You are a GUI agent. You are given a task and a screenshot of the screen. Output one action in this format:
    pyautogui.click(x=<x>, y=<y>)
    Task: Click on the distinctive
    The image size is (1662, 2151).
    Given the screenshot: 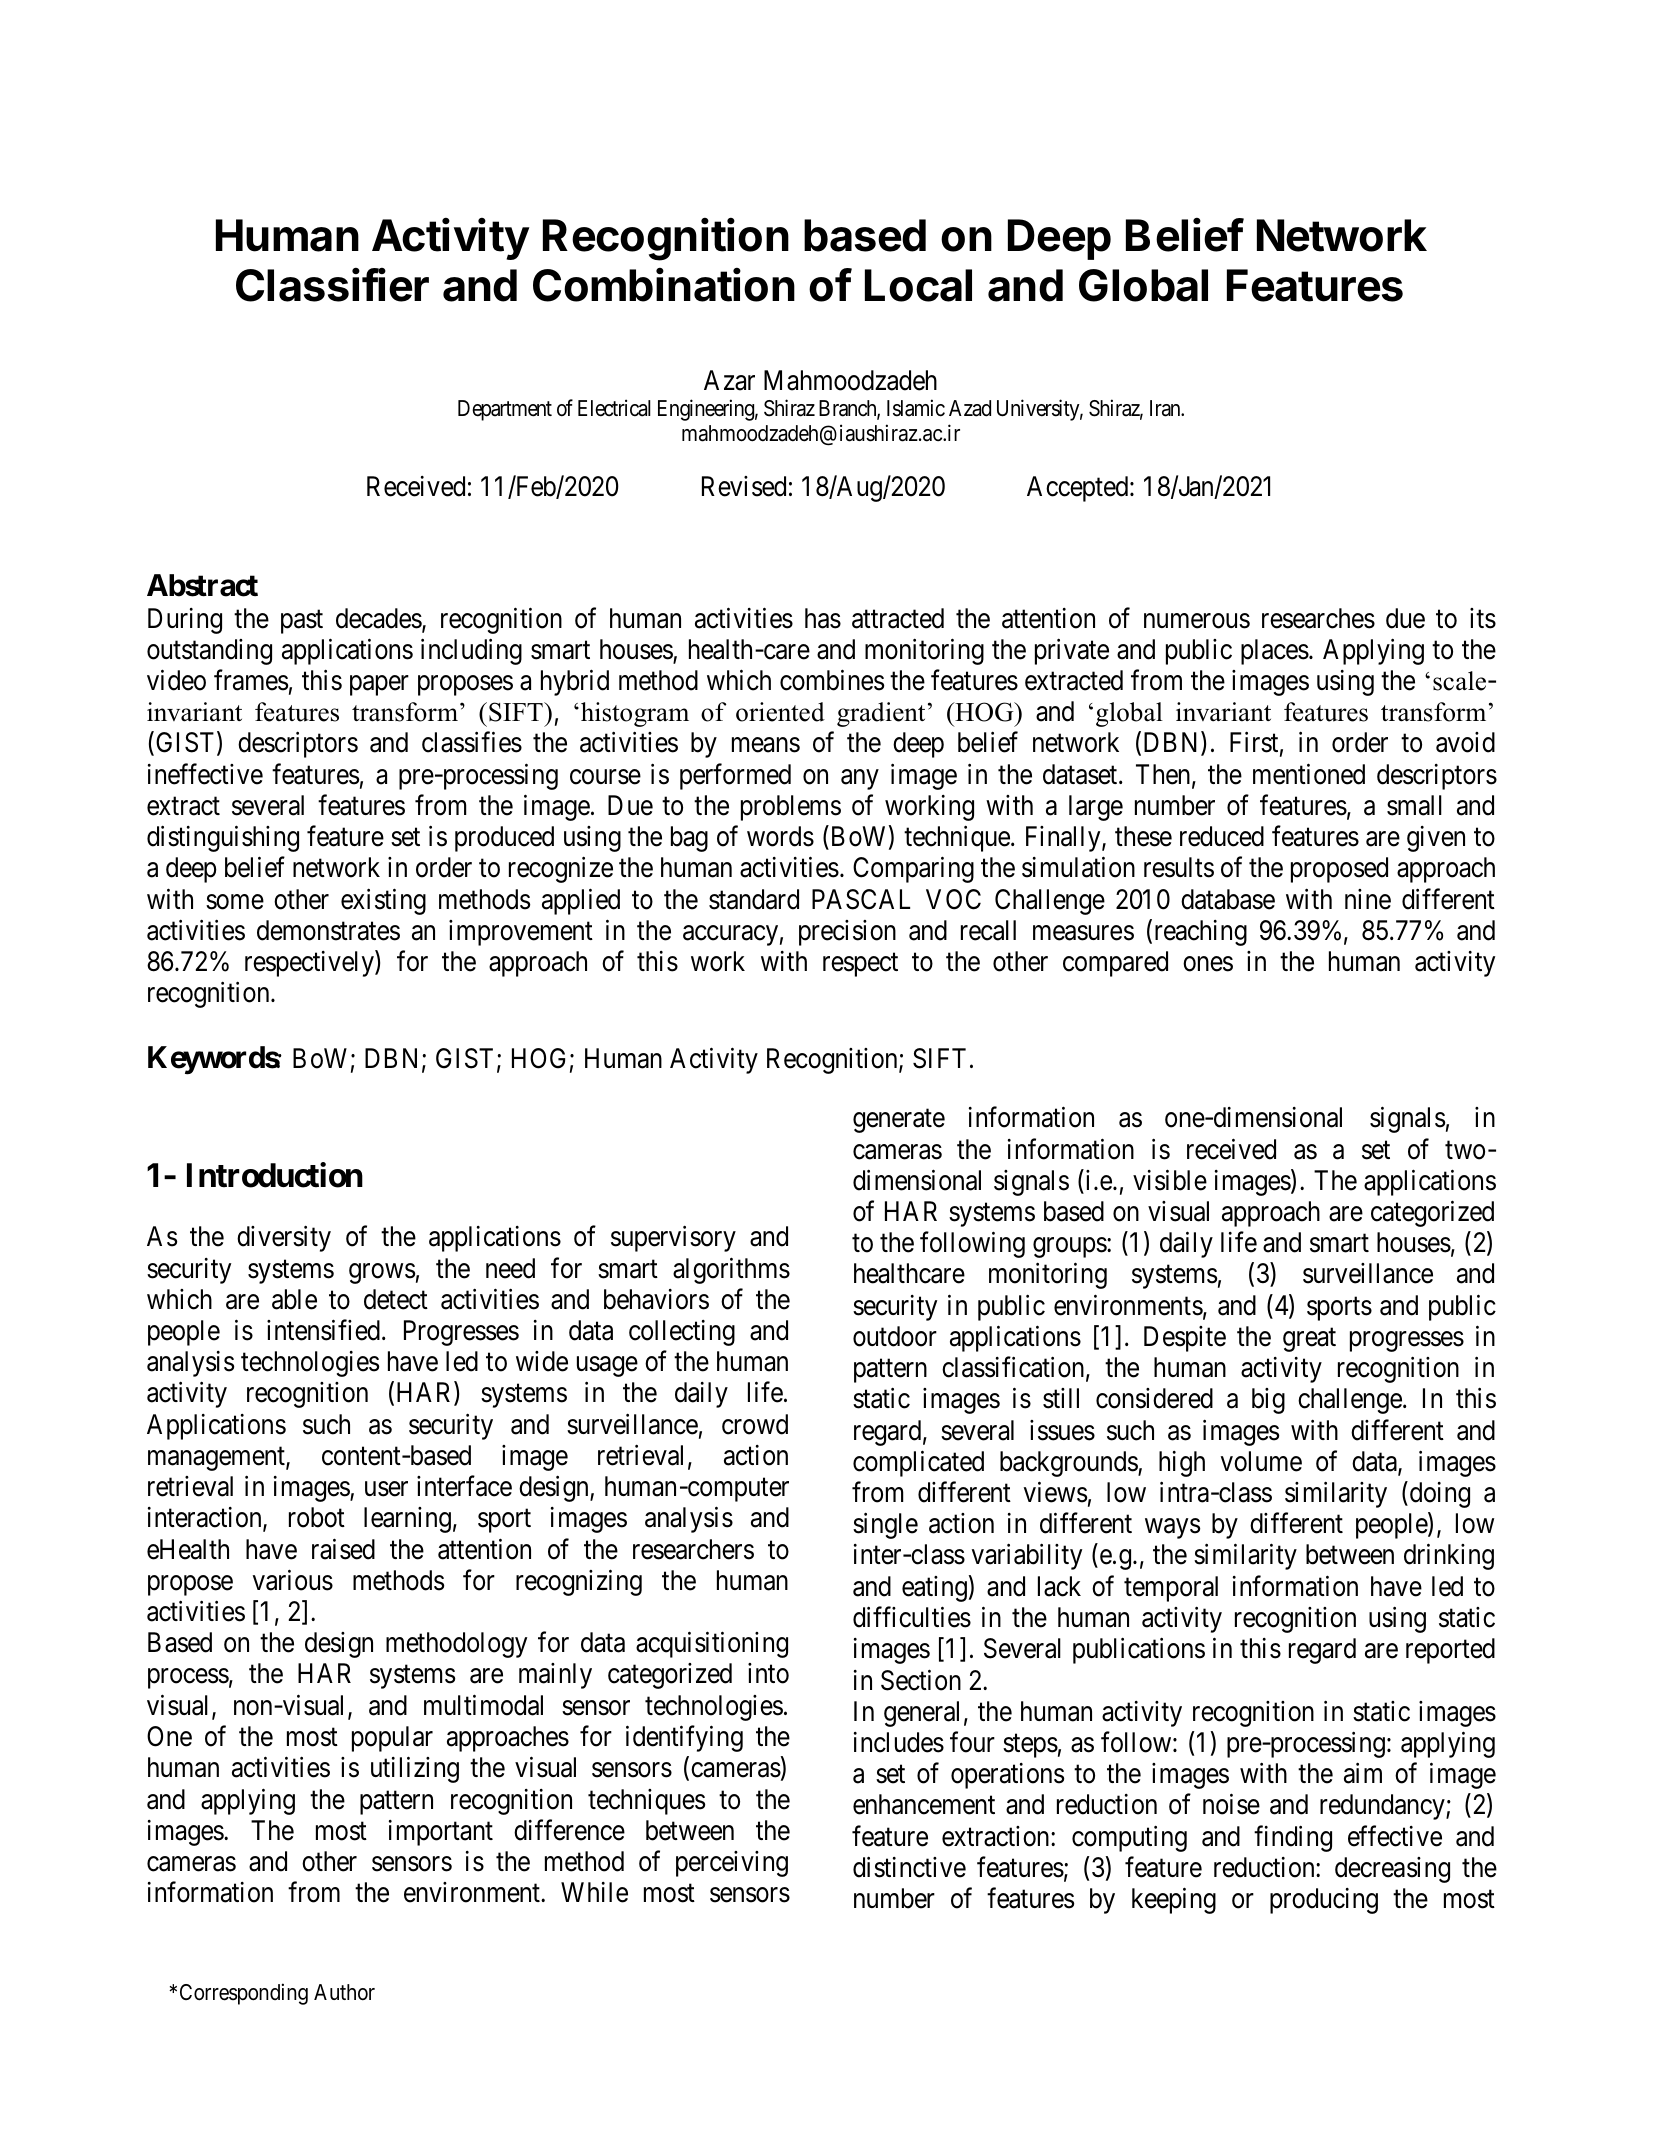 What is the action you would take?
    pyautogui.click(x=909, y=1867)
